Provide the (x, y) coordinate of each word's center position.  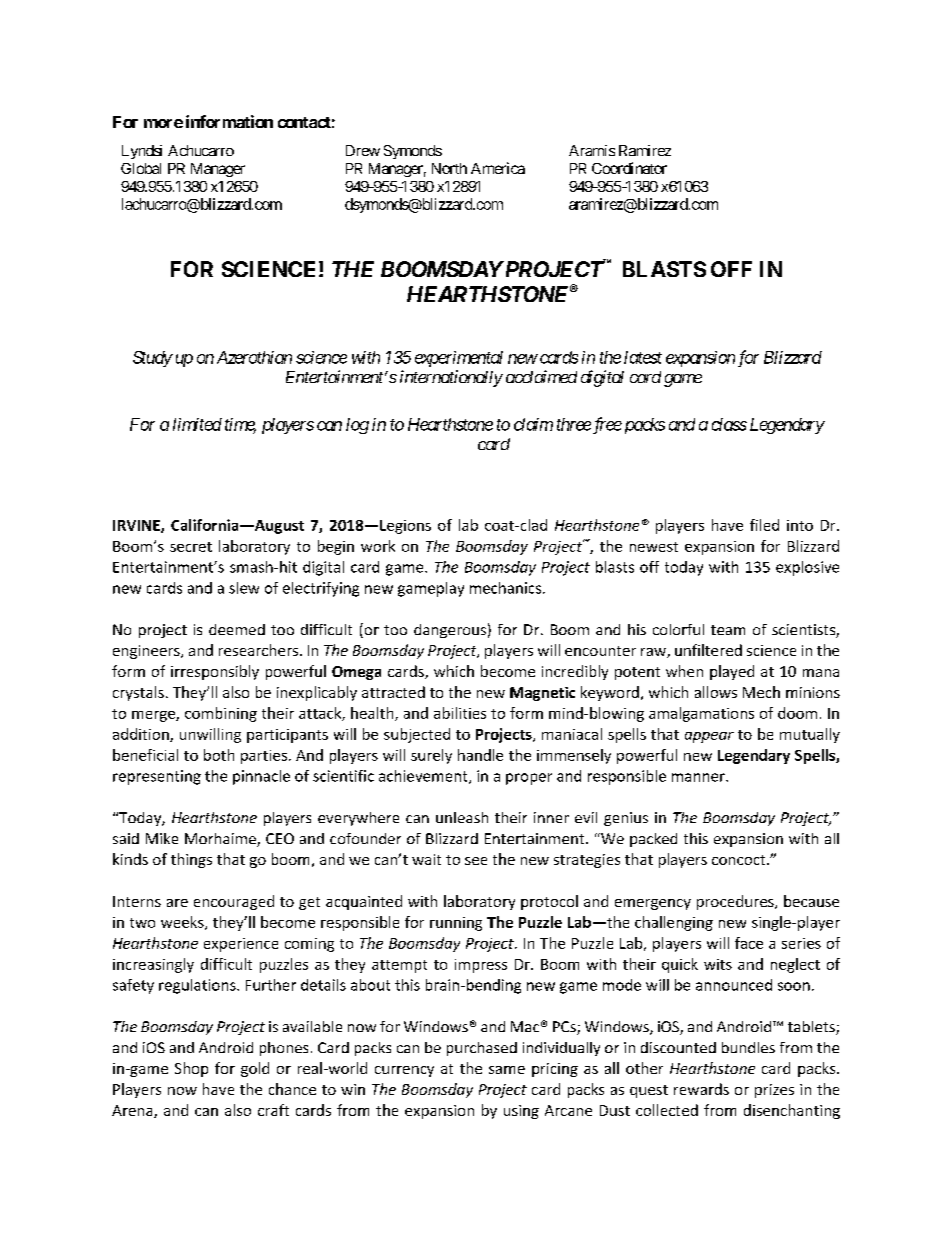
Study (153, 359)
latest (643, 357)
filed (764, 525)
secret (191, 547)
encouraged (234, 902)
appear (709, 737)
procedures (736, 902)
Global (141, 168)
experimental (459, 359)
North (449, 168)
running (456, 924)
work (378, 546)
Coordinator (629, 168)
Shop (191, 1069)
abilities (460, 713)
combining (221, 714)
